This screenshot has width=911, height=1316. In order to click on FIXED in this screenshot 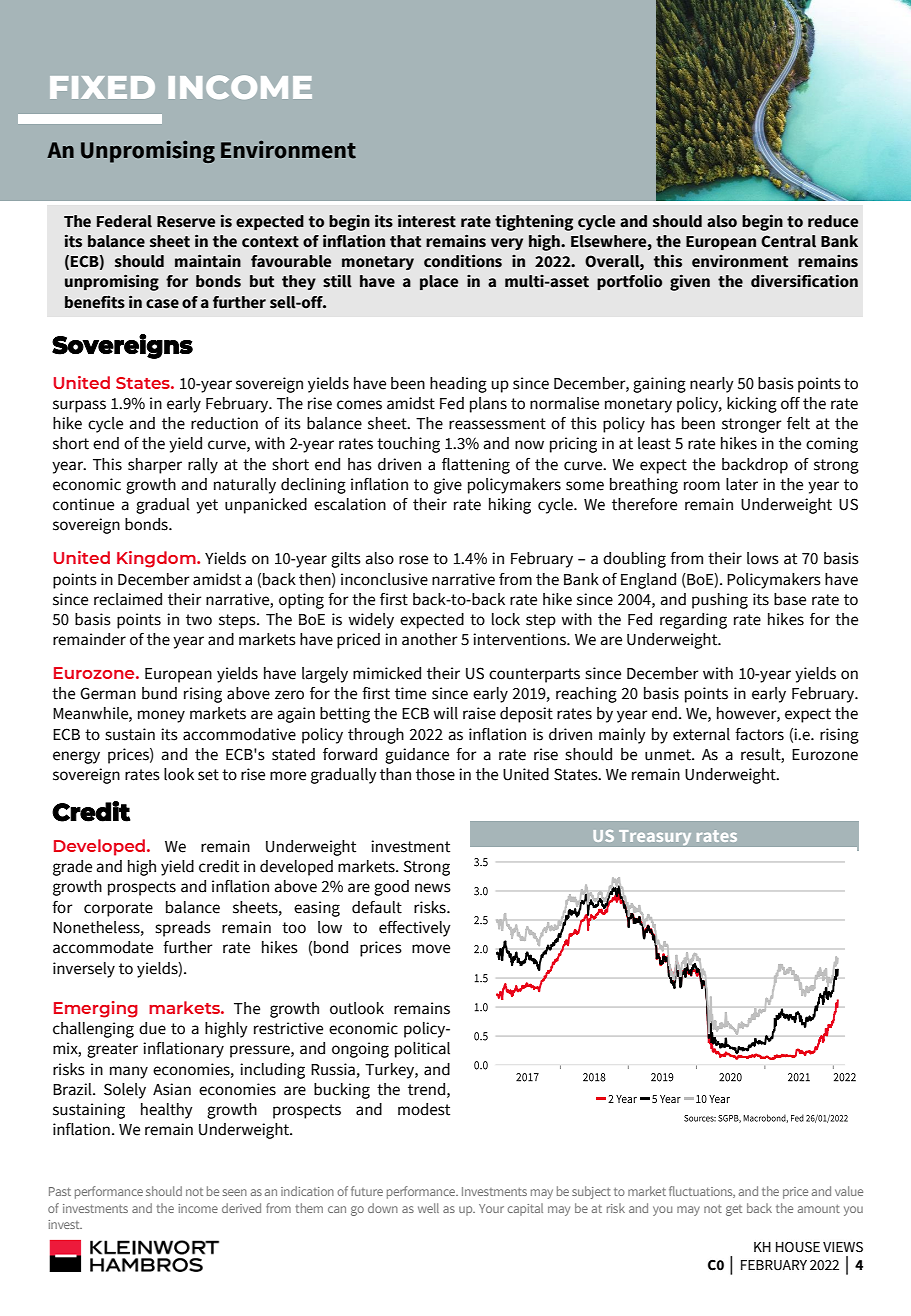, I will do `click(102, 87)`.
